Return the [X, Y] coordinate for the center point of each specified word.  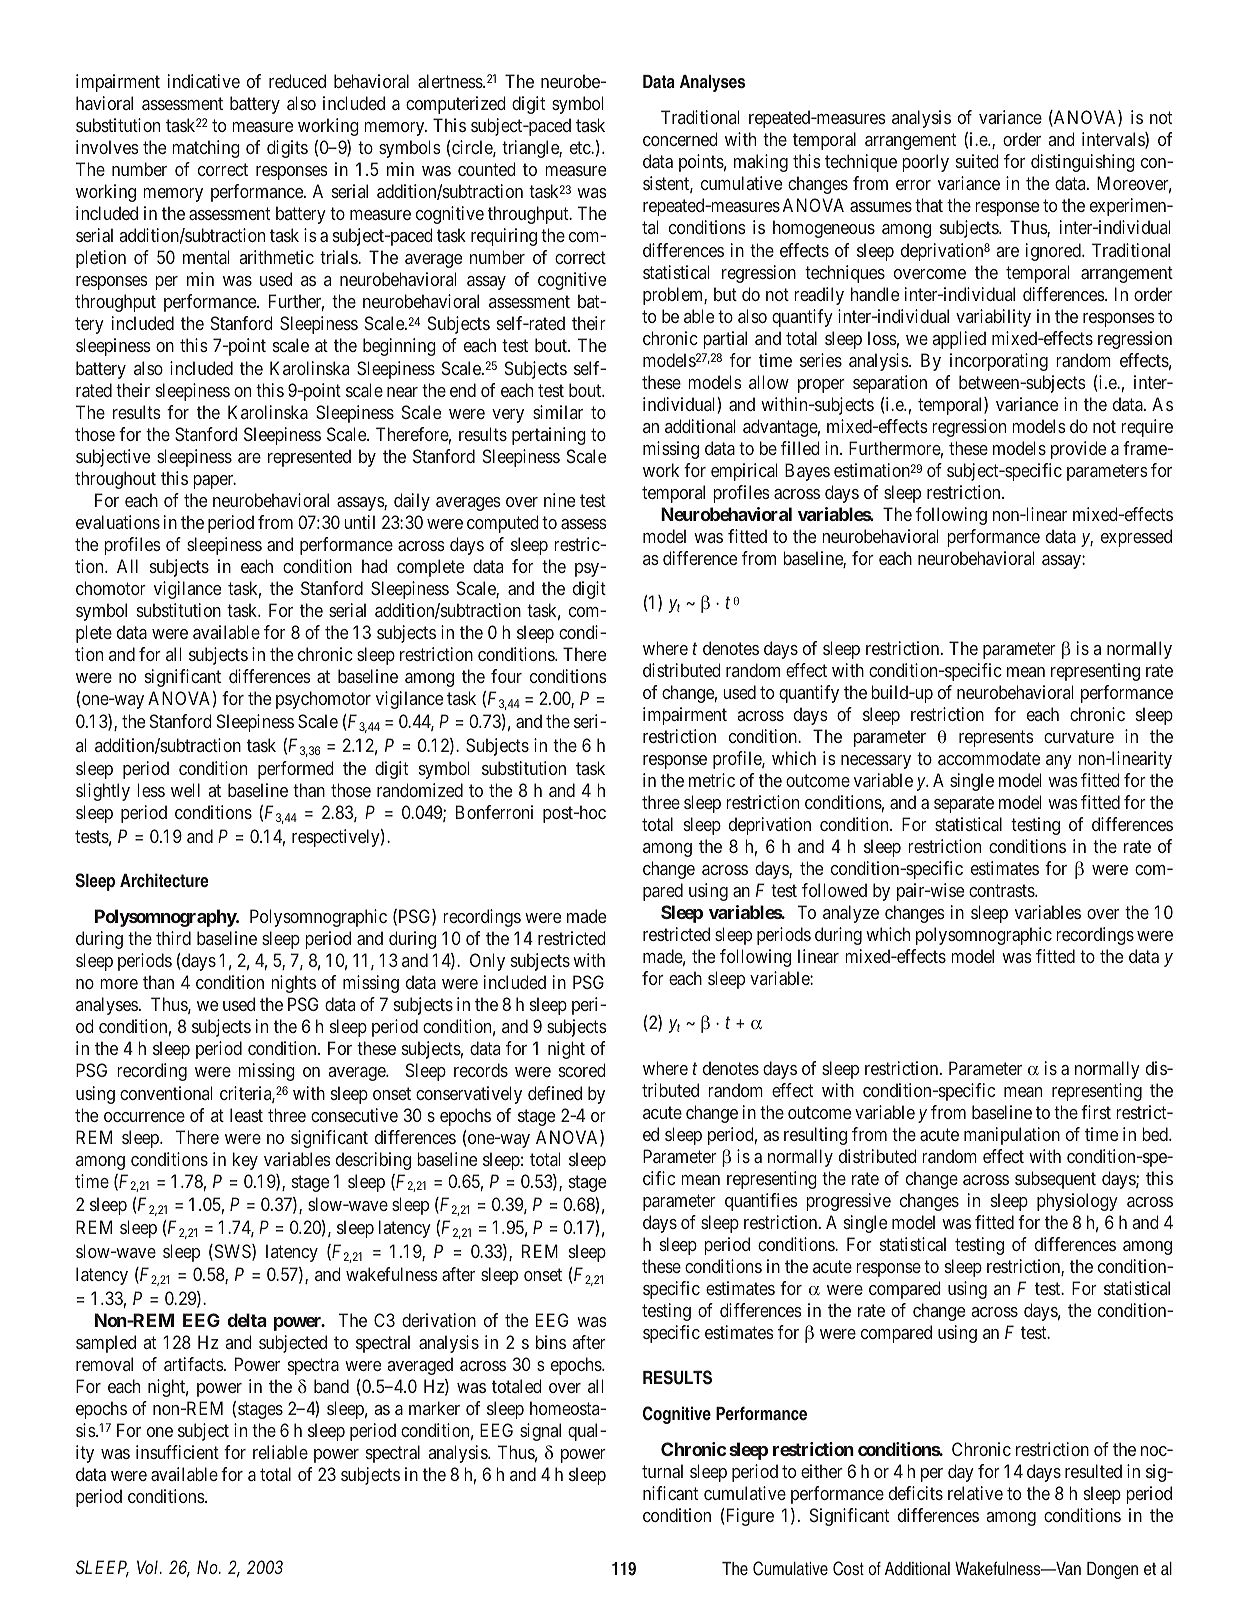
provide [1078, 450]
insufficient [177, 1452]
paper [214, 482]
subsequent [1055, 1180]
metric [712, 780]
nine [559, 500]
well [185, 790]
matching [206, 149]
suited [977, 161]
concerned [680, 139]
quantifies [761, 1202]
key [245, 1161]
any [1059, 762]
